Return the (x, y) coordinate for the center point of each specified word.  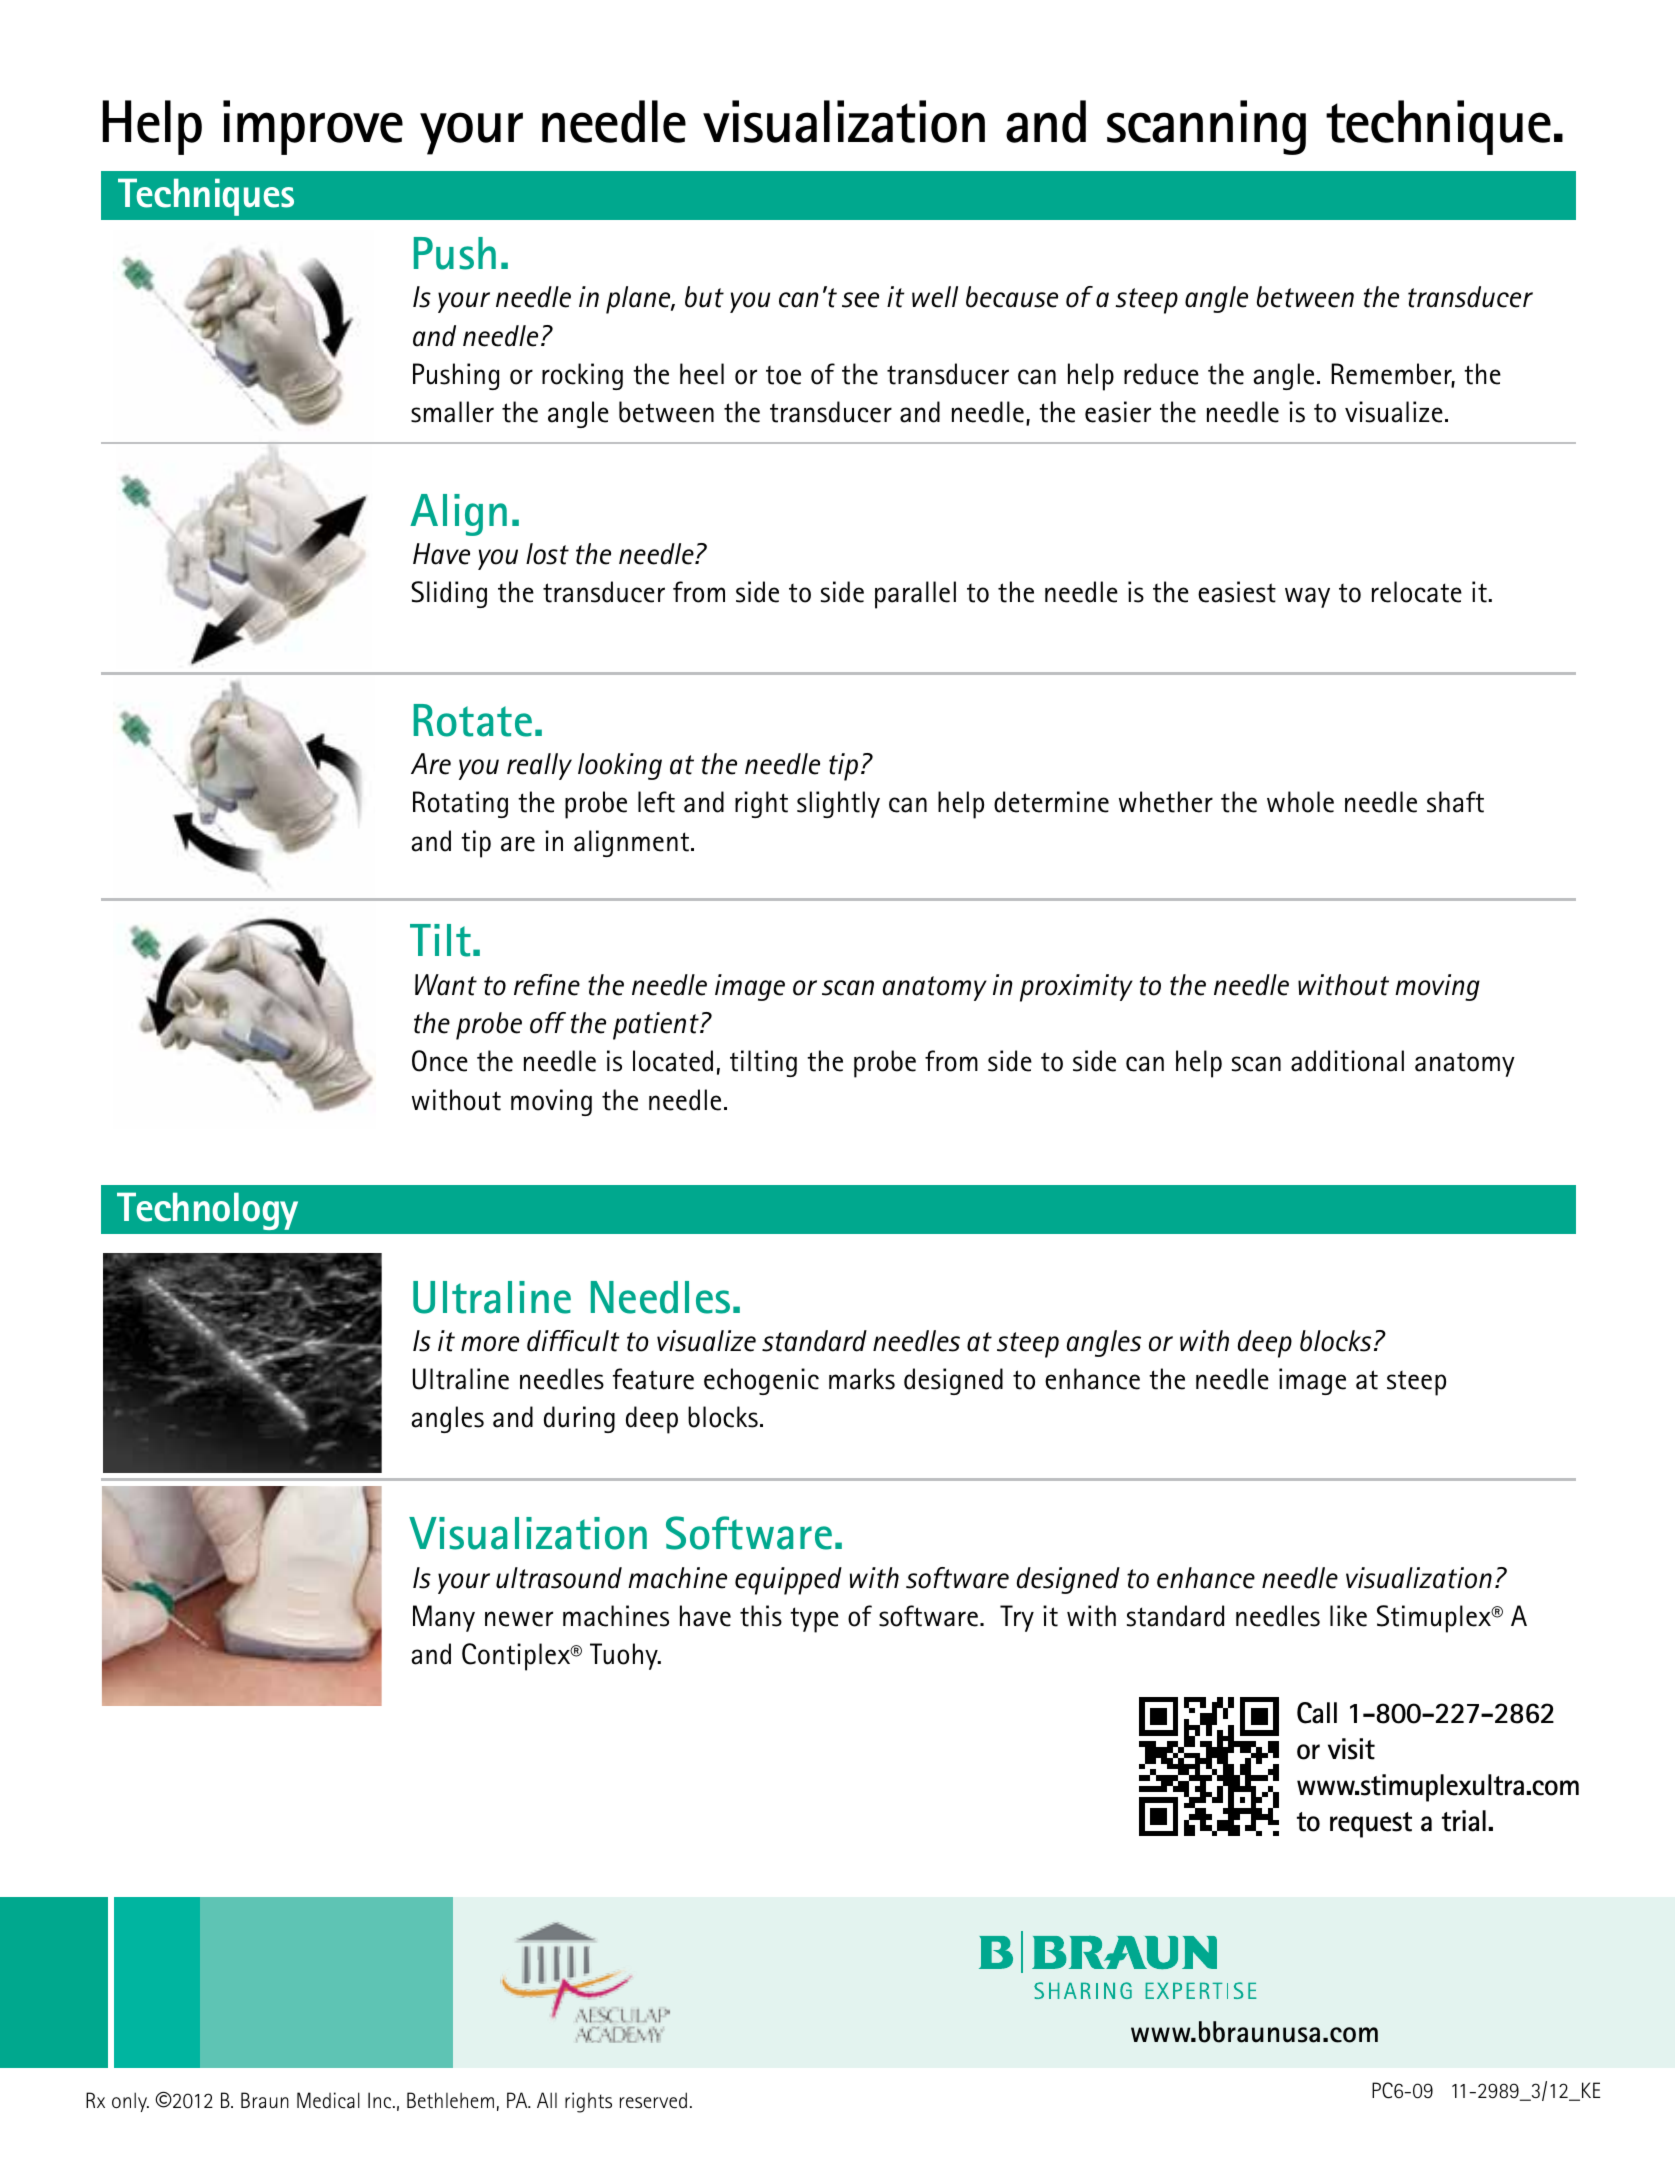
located (673, 1061)
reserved (653, 2100)
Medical (328, 2100)
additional (1347, 1061)
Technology (207, 1211)
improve (313, 127)
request (1371, 1825)
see (860, 300)
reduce (1161, 374)
